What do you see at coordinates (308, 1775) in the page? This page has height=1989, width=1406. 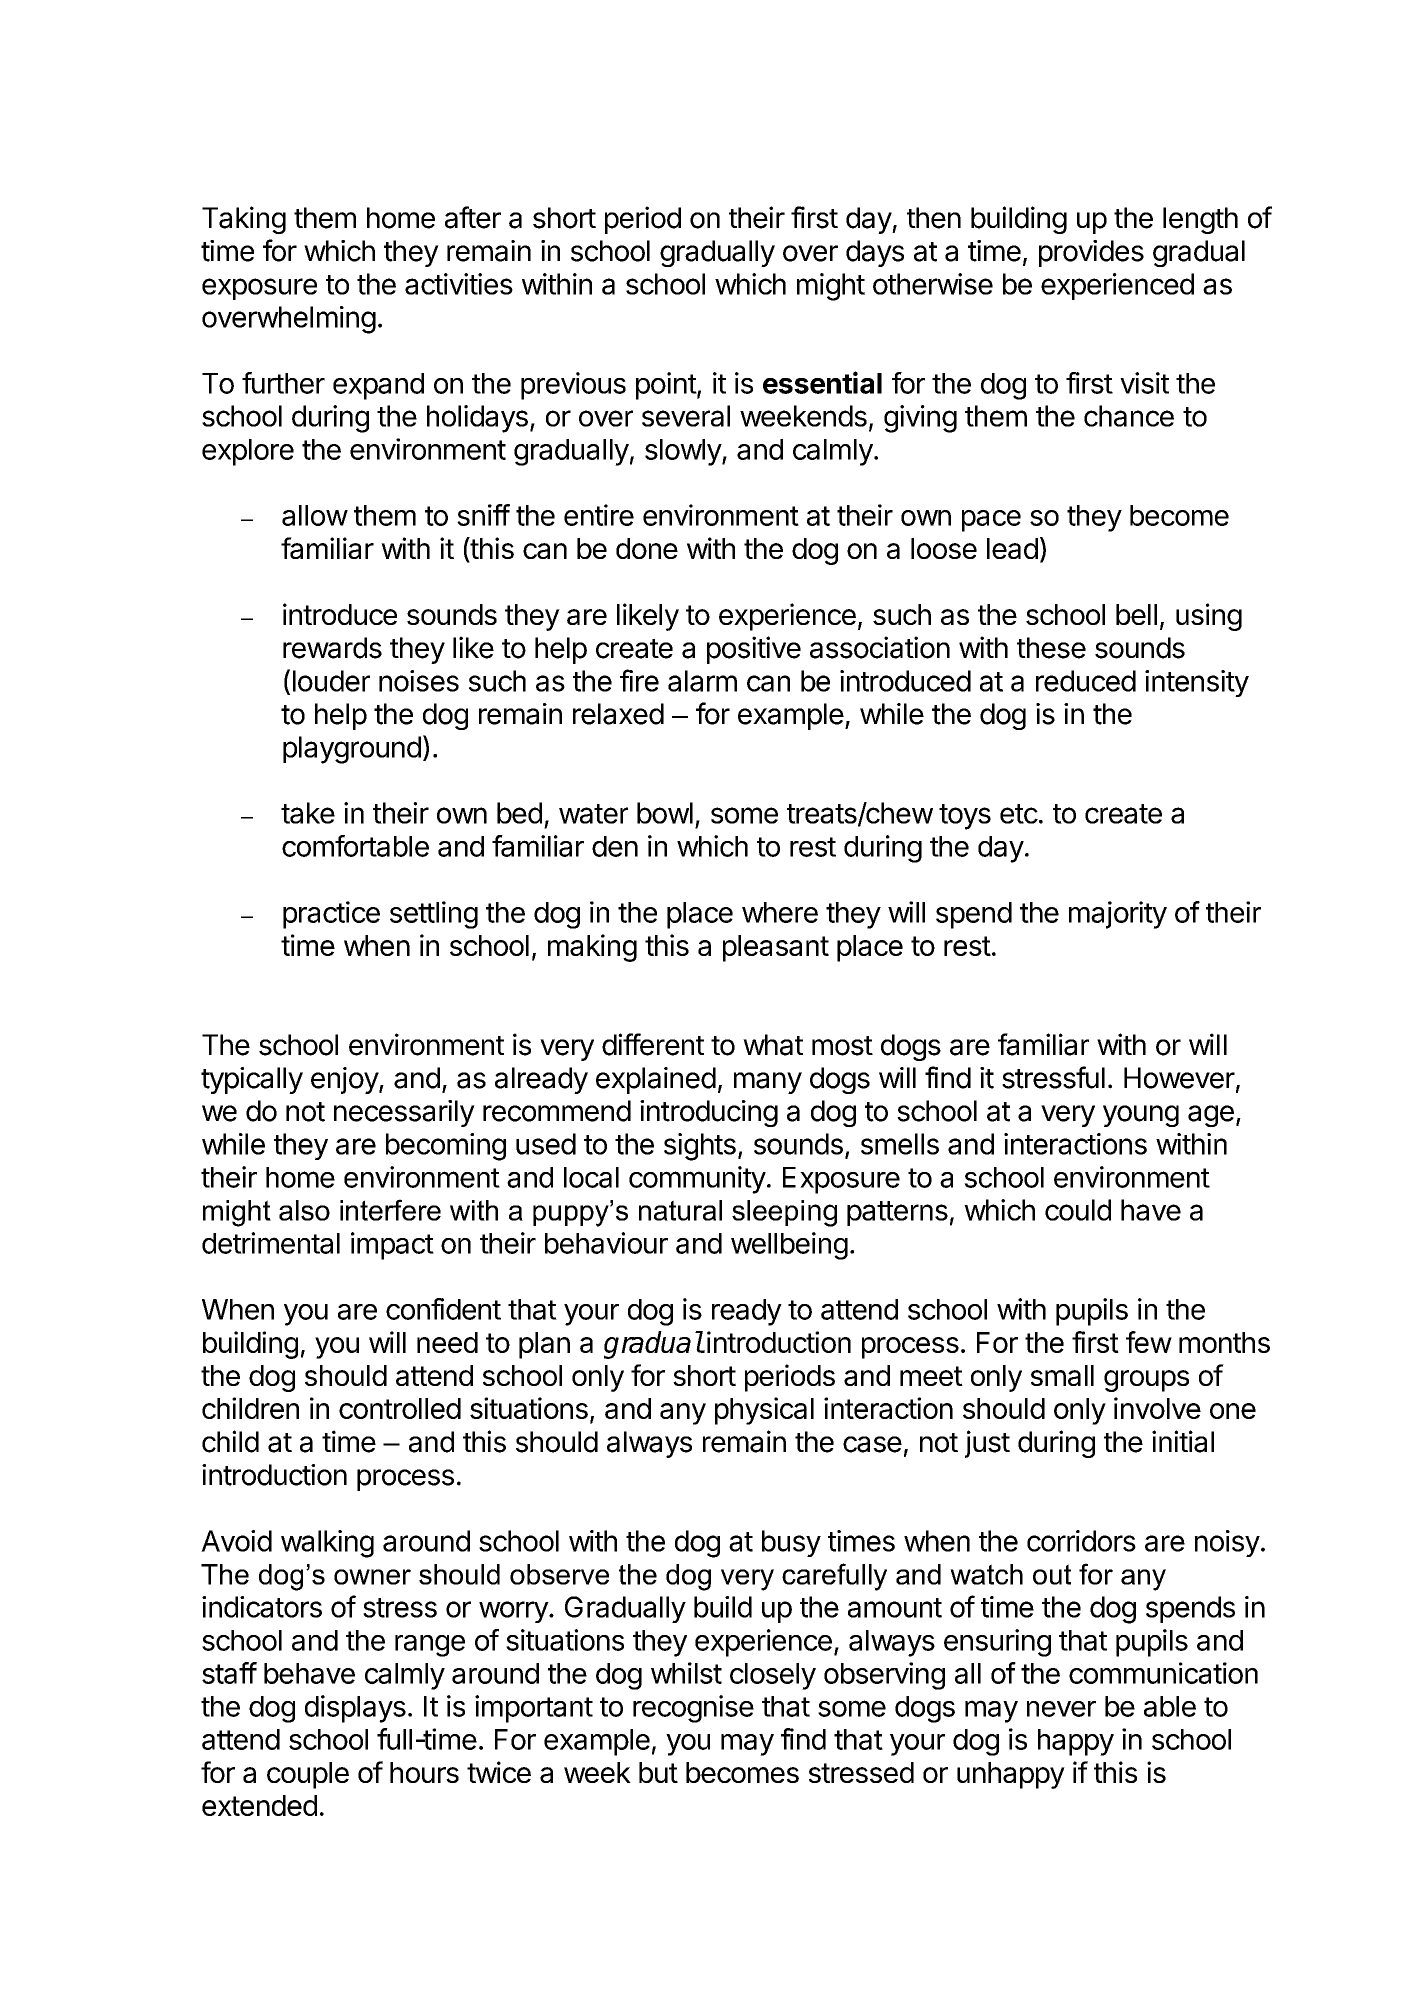 I see `couple` at bounding box center [308, 1775].
